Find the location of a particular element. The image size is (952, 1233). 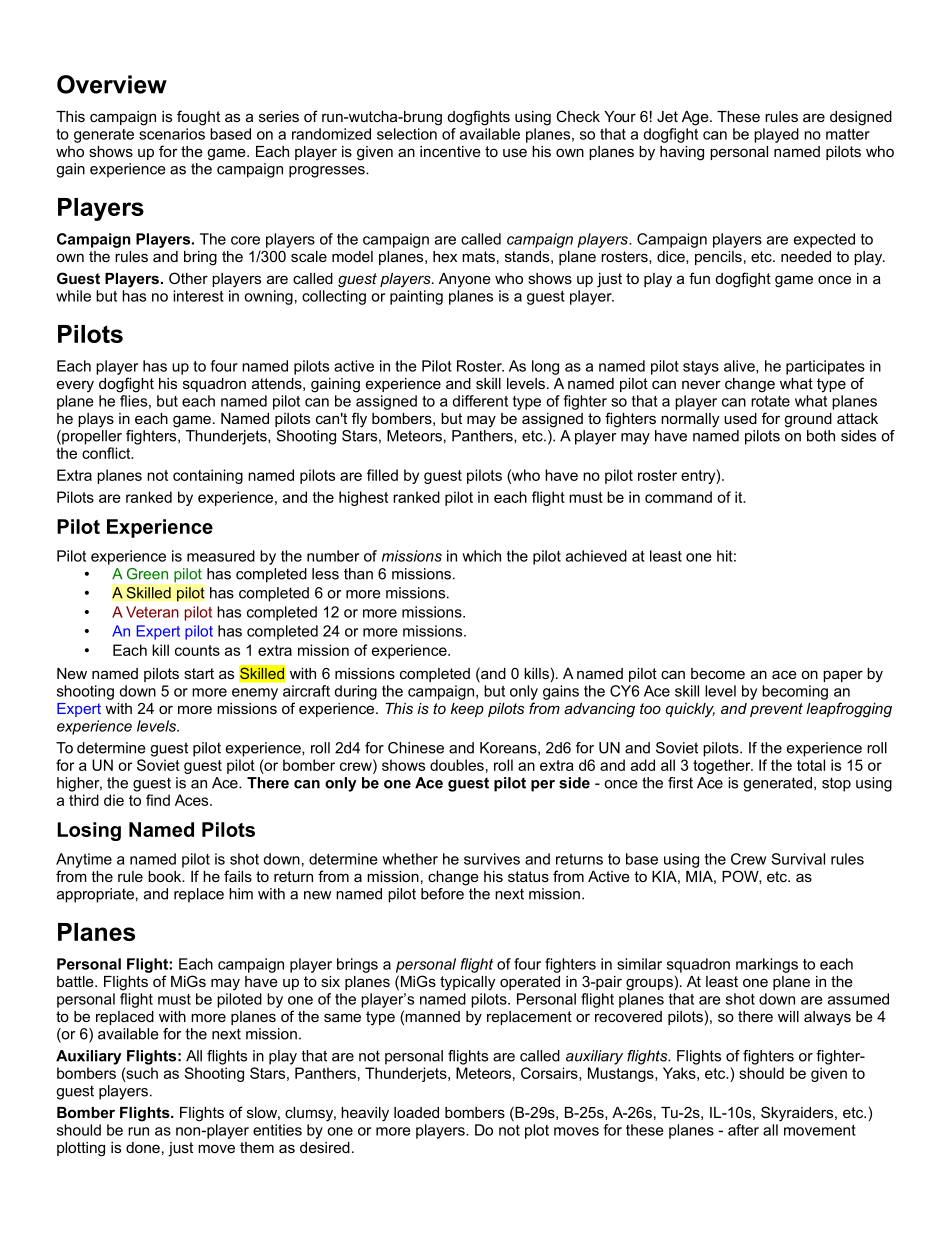

used is located at coordinates (740, 418).
